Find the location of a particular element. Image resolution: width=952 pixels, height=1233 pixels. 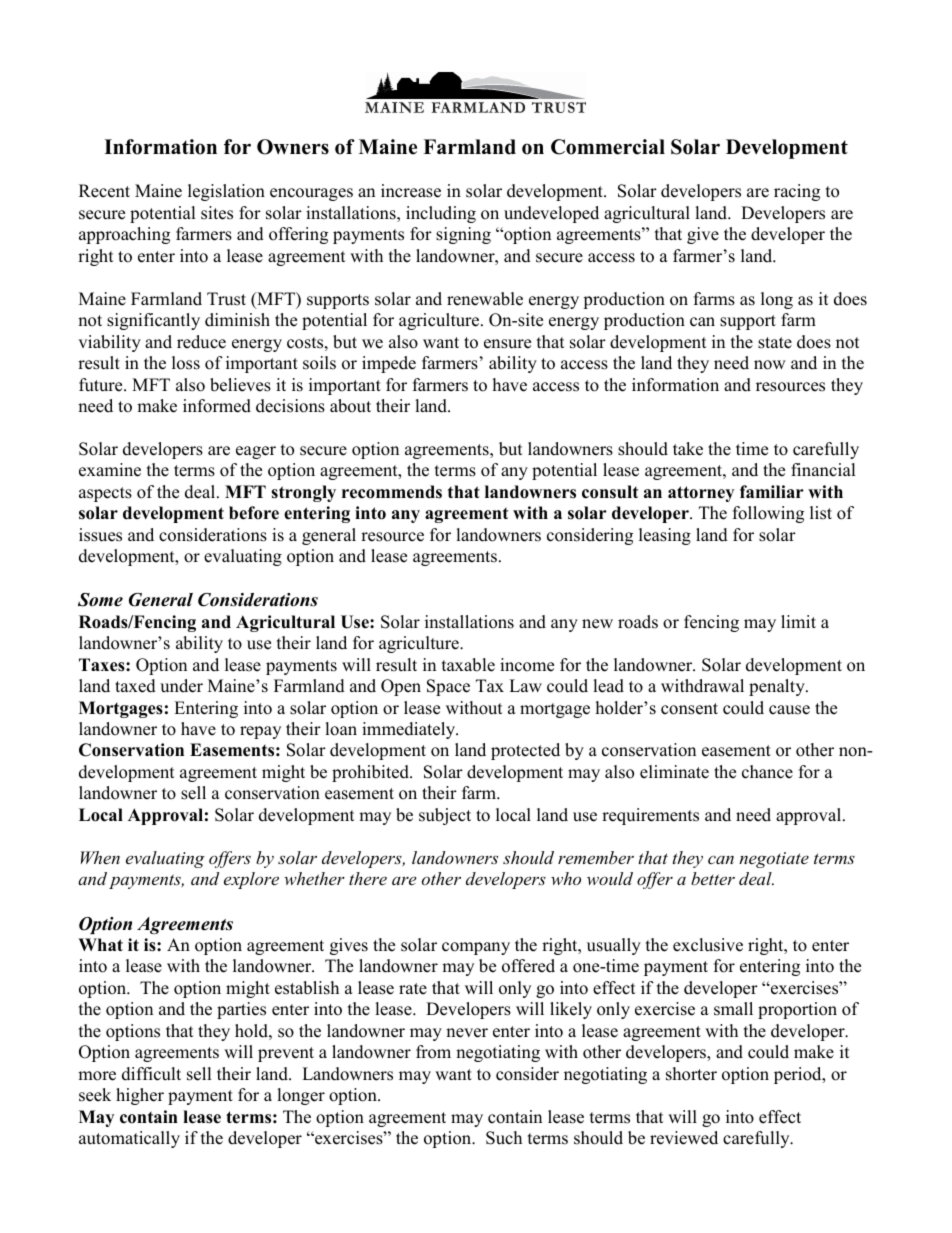

chance is located at coordinates (767, 772).
